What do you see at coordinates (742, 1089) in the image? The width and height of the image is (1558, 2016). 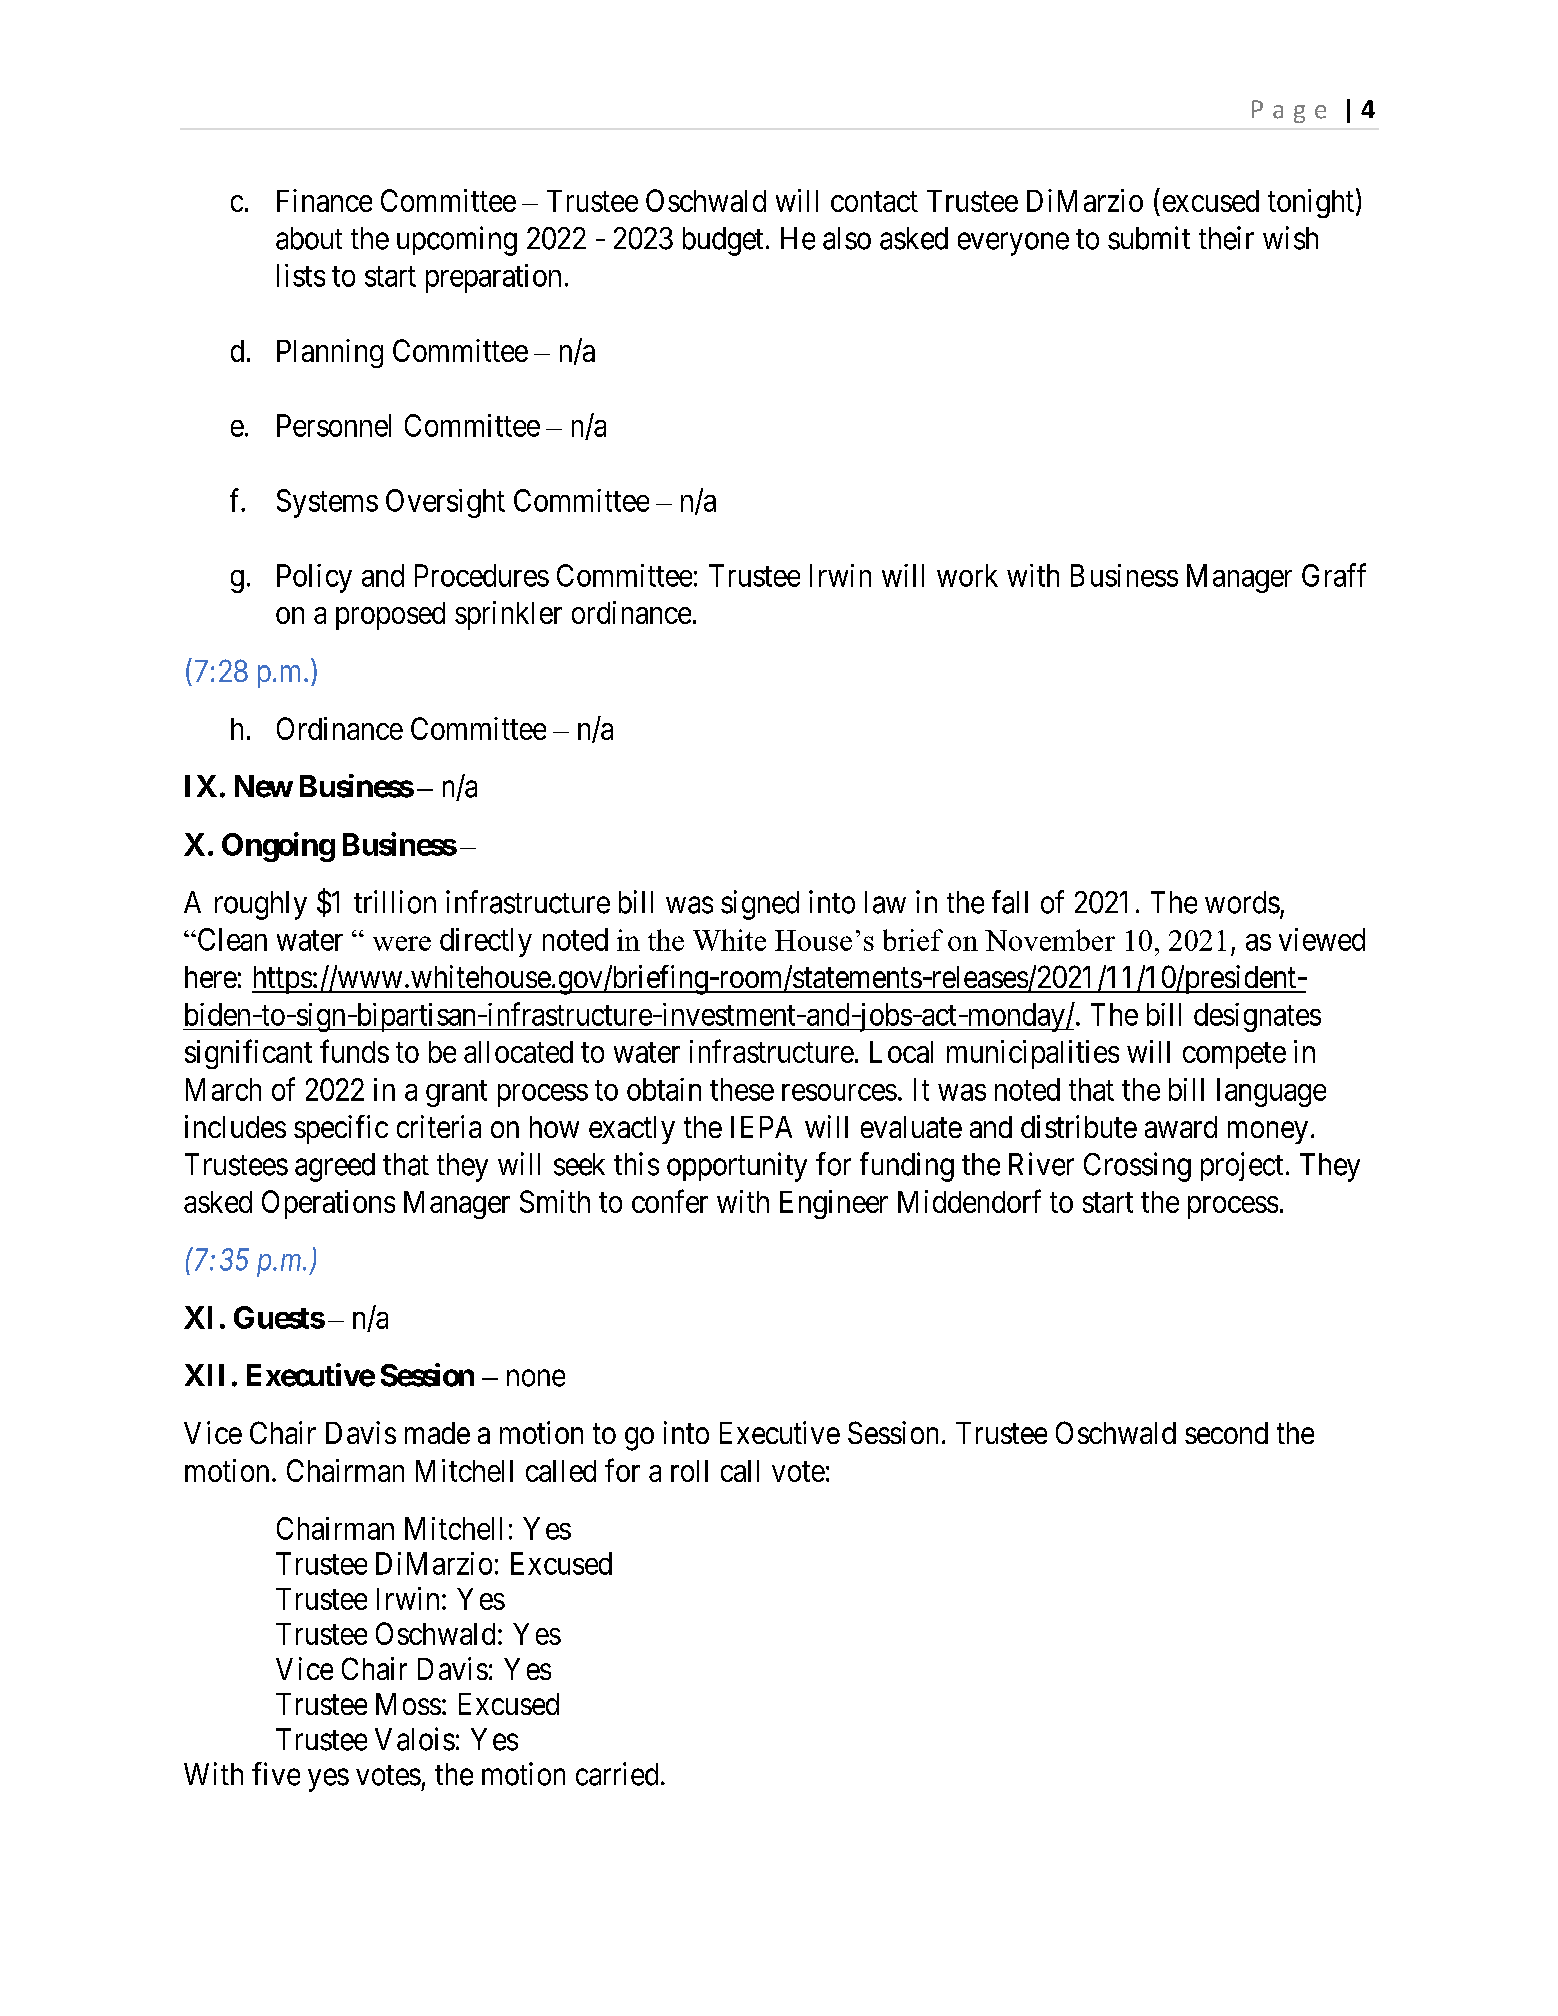 I see `these` at bounding box center [742, 1089].
